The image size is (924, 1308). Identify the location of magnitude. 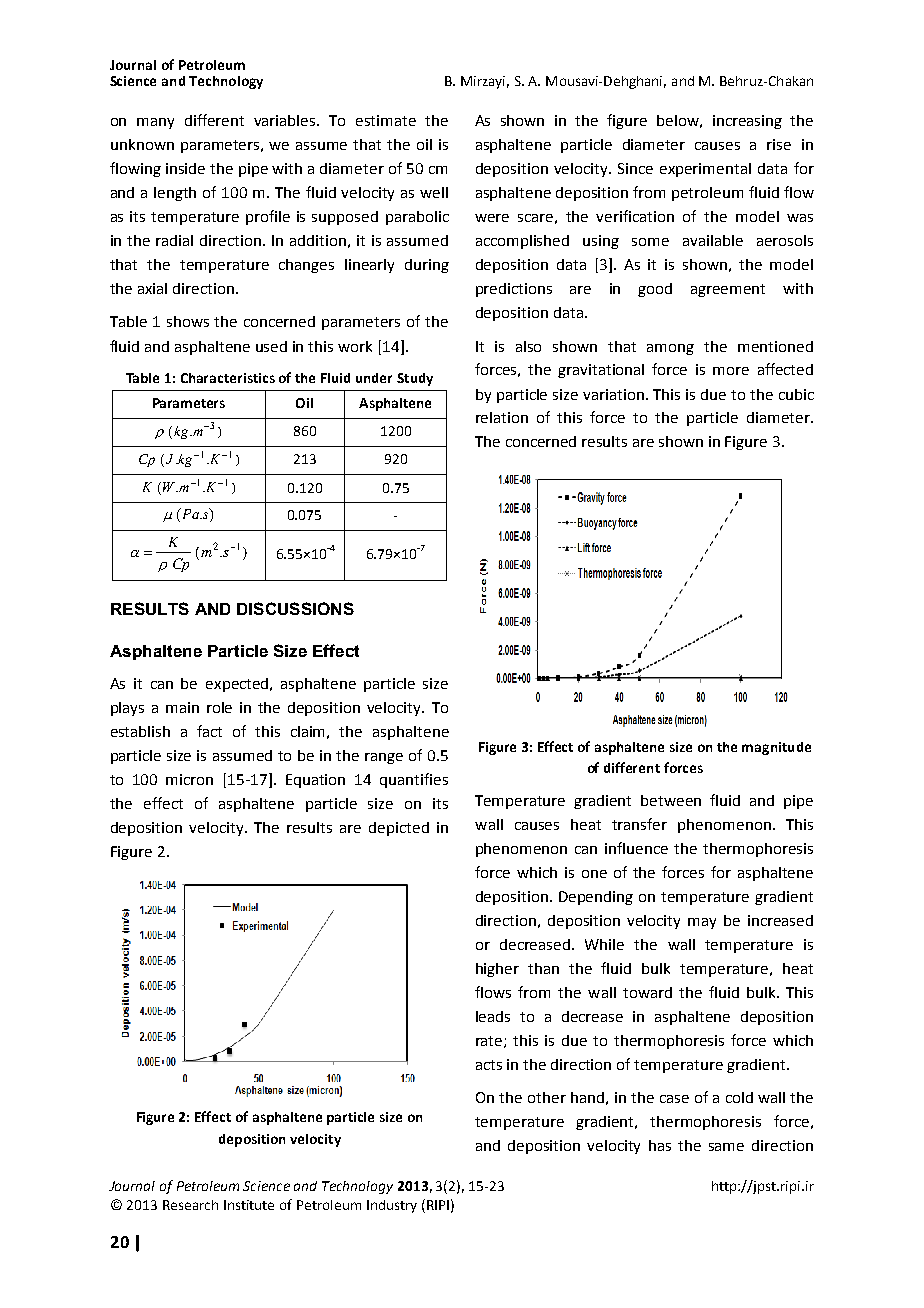
(776, 748).
